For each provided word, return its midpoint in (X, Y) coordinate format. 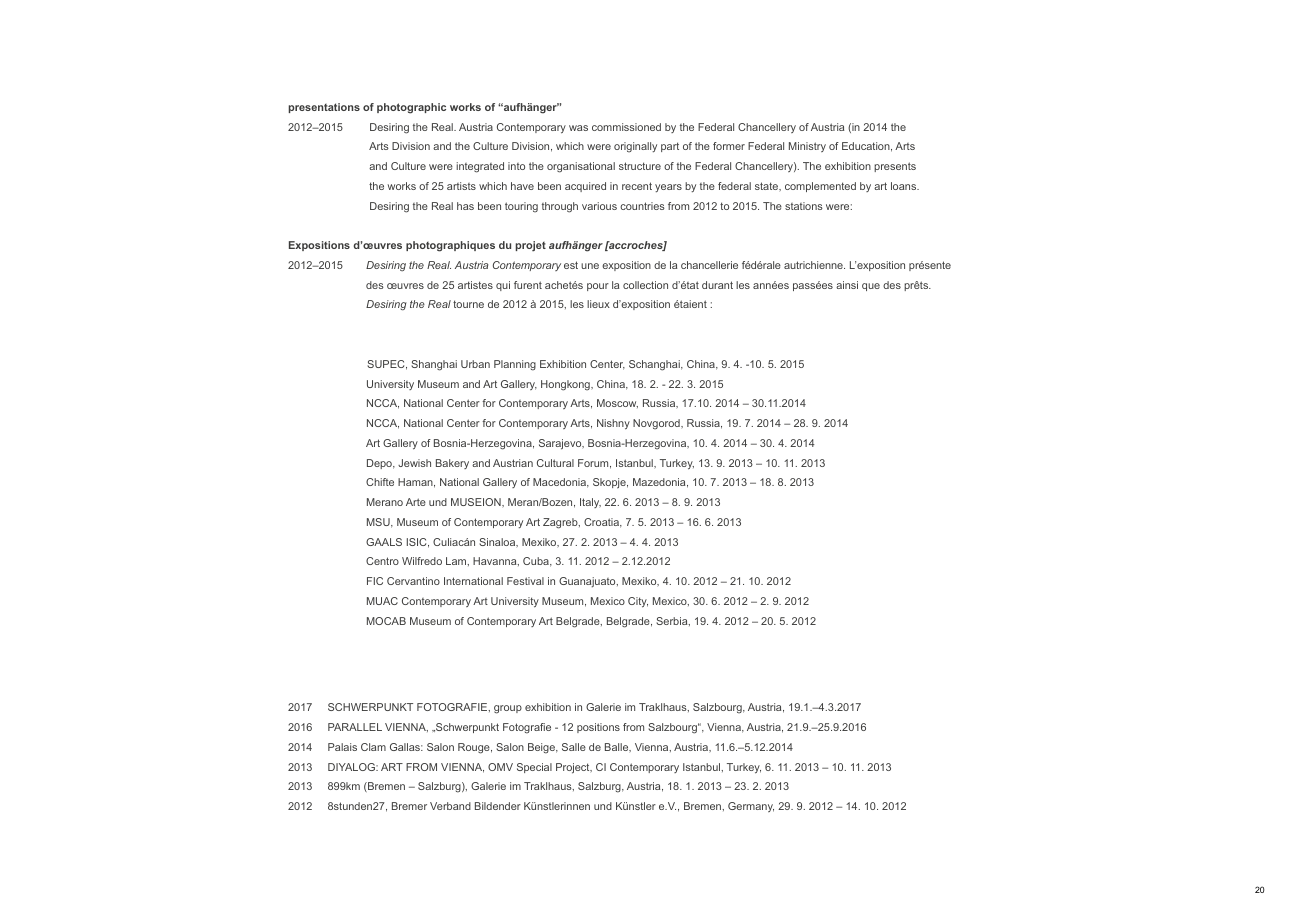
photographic (411, 108)
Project (574, 768)
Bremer (409, 806)
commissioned (626, 127)
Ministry (807, 147)
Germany (751, 807)
